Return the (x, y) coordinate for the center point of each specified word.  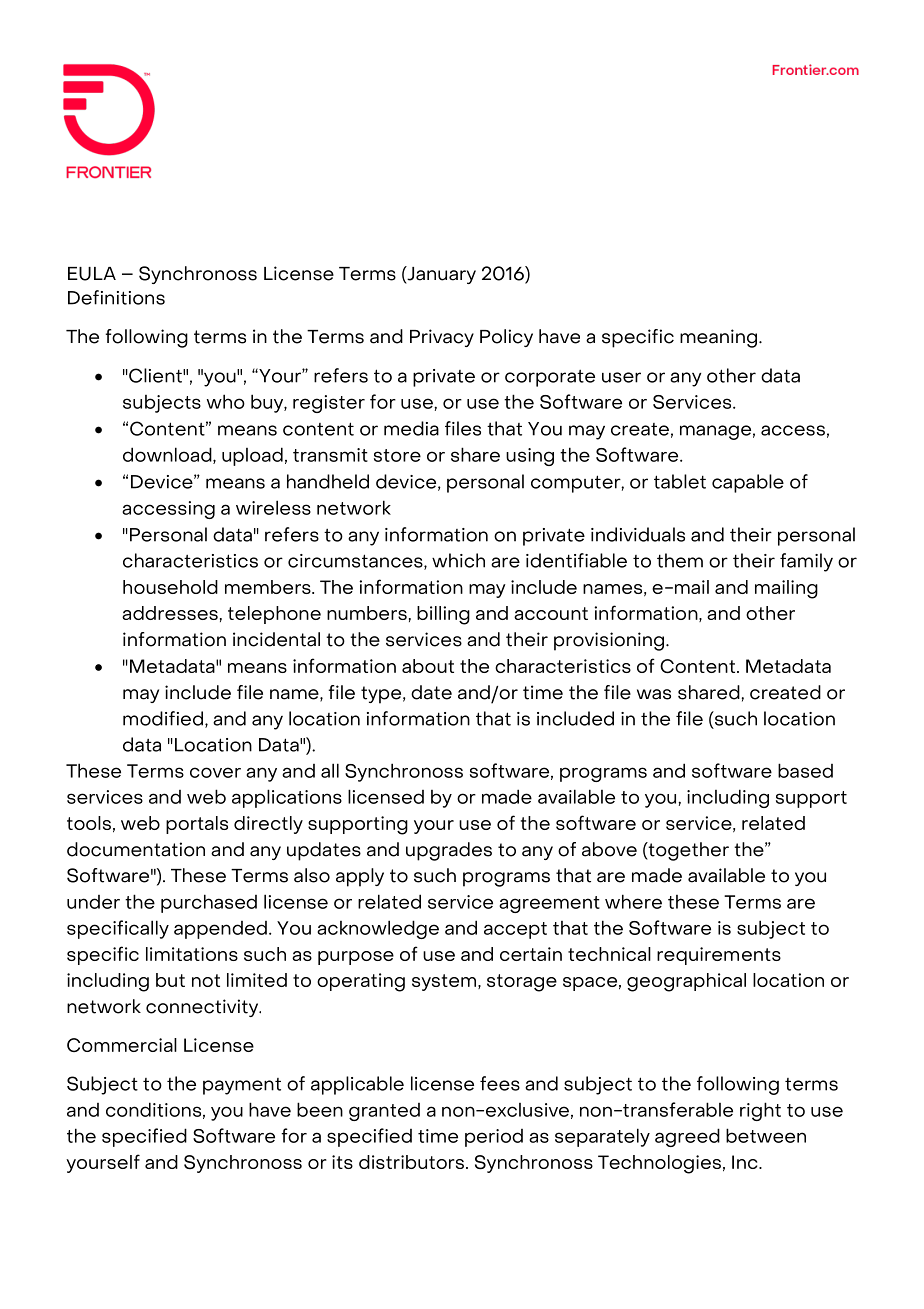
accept (515, 930)
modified (163, 718)
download (168, 455)
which (458, 560)
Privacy (442, 338)
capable (748, 483)
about (428, 666)
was (654, 694)
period (494, 1138)
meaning (720, 338)
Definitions (116, 297)
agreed (687, 1137)
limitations (192, 954)
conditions (153, 1109)
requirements (719, 956)
